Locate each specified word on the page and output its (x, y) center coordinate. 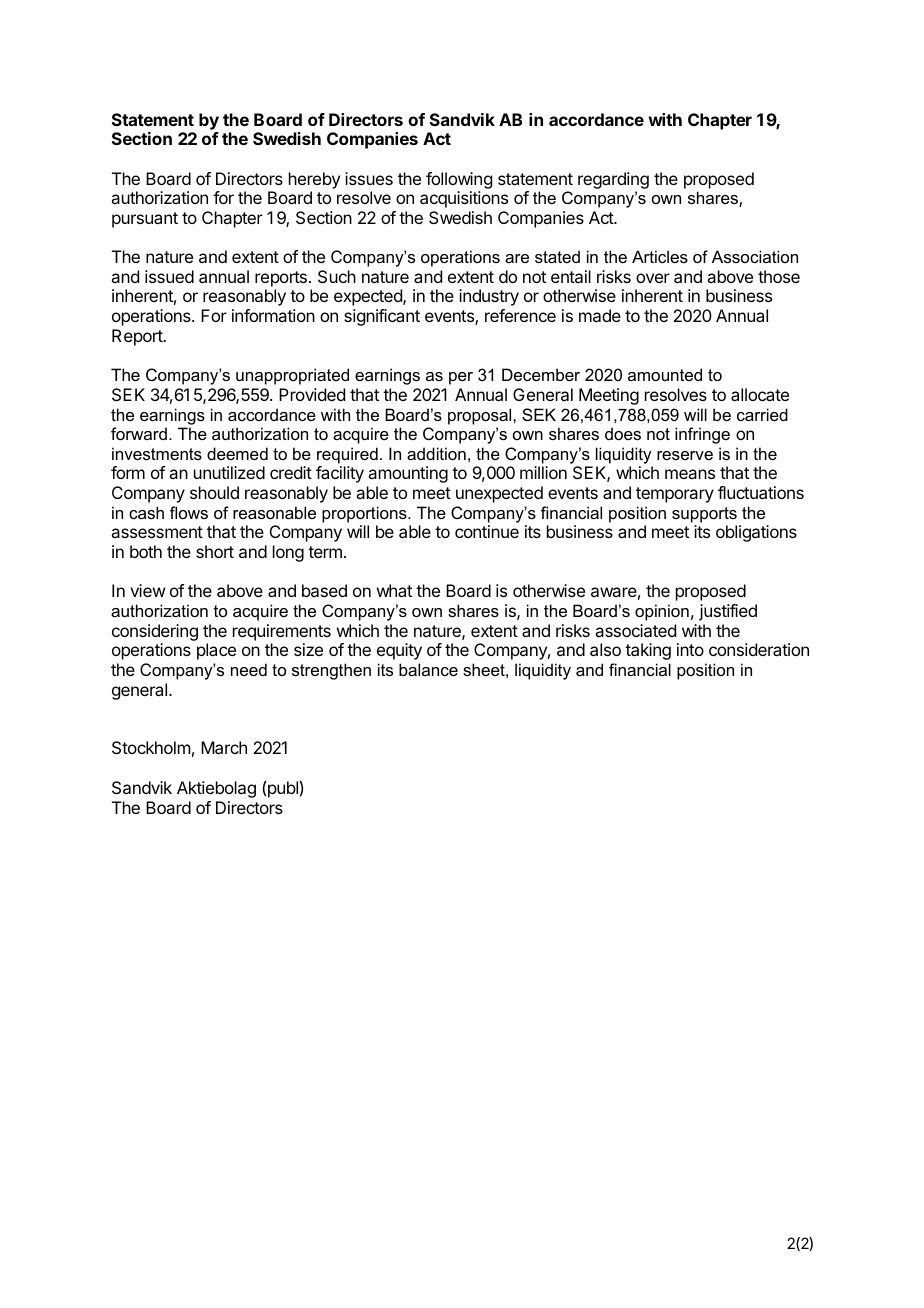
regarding (613, 180)
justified (728, 612)
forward (139, 433)
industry (489, 297)
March (224, 747)
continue (487, 531)
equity (399, 651)
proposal (481, 416)
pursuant (145, 220)
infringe (702, 435)
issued (169, 276)
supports (704, 515)
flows (189, 512)
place (216, 651)
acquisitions (464, 199)
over (653, 278)
